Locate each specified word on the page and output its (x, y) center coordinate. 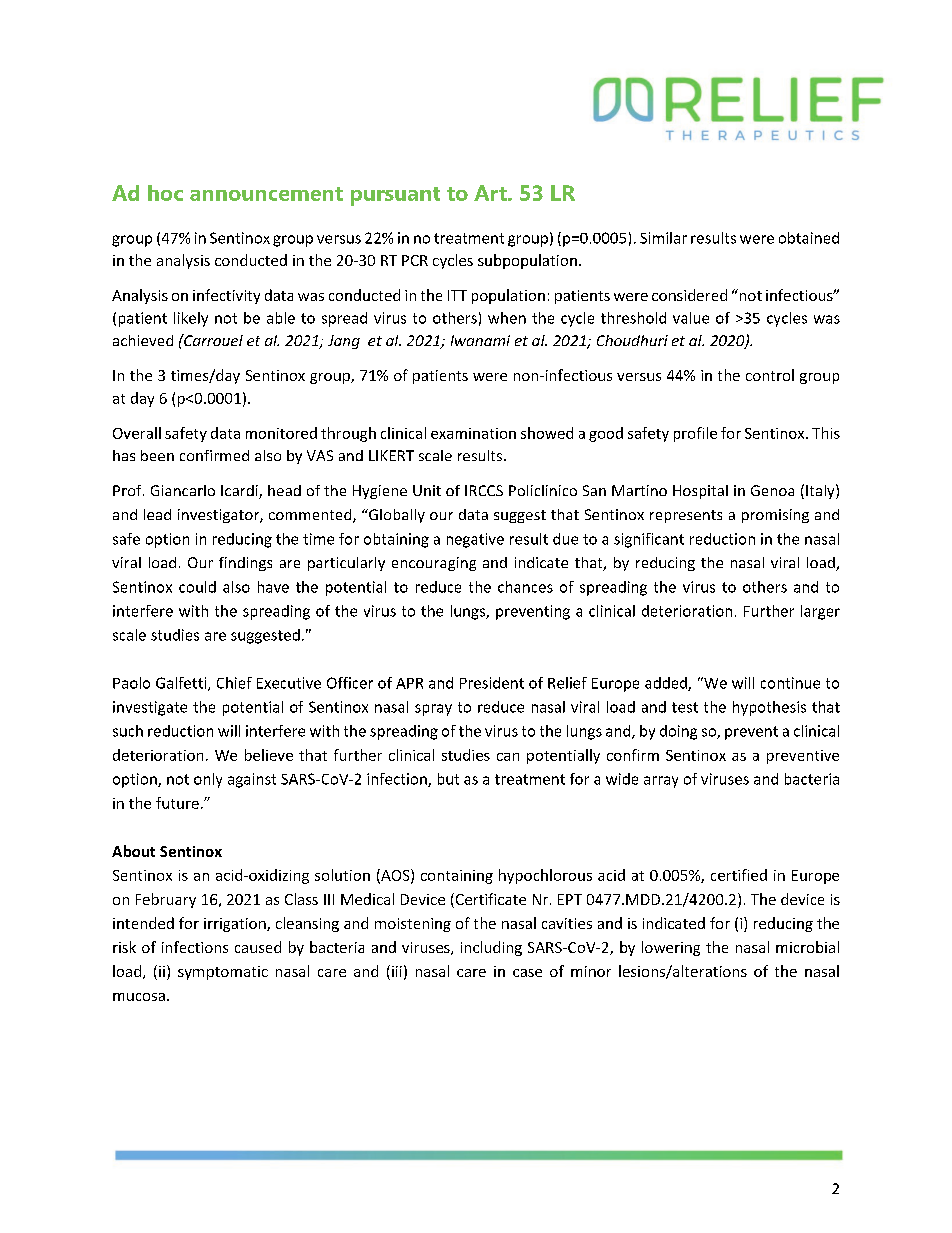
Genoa (772, 490)
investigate (150, 708)
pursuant (395, 196)
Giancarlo (183, 490)
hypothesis (769, 708)
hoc (165, 193)
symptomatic (223, 973)
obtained (809, 238)
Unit (427, 490)
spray (433, 710)
